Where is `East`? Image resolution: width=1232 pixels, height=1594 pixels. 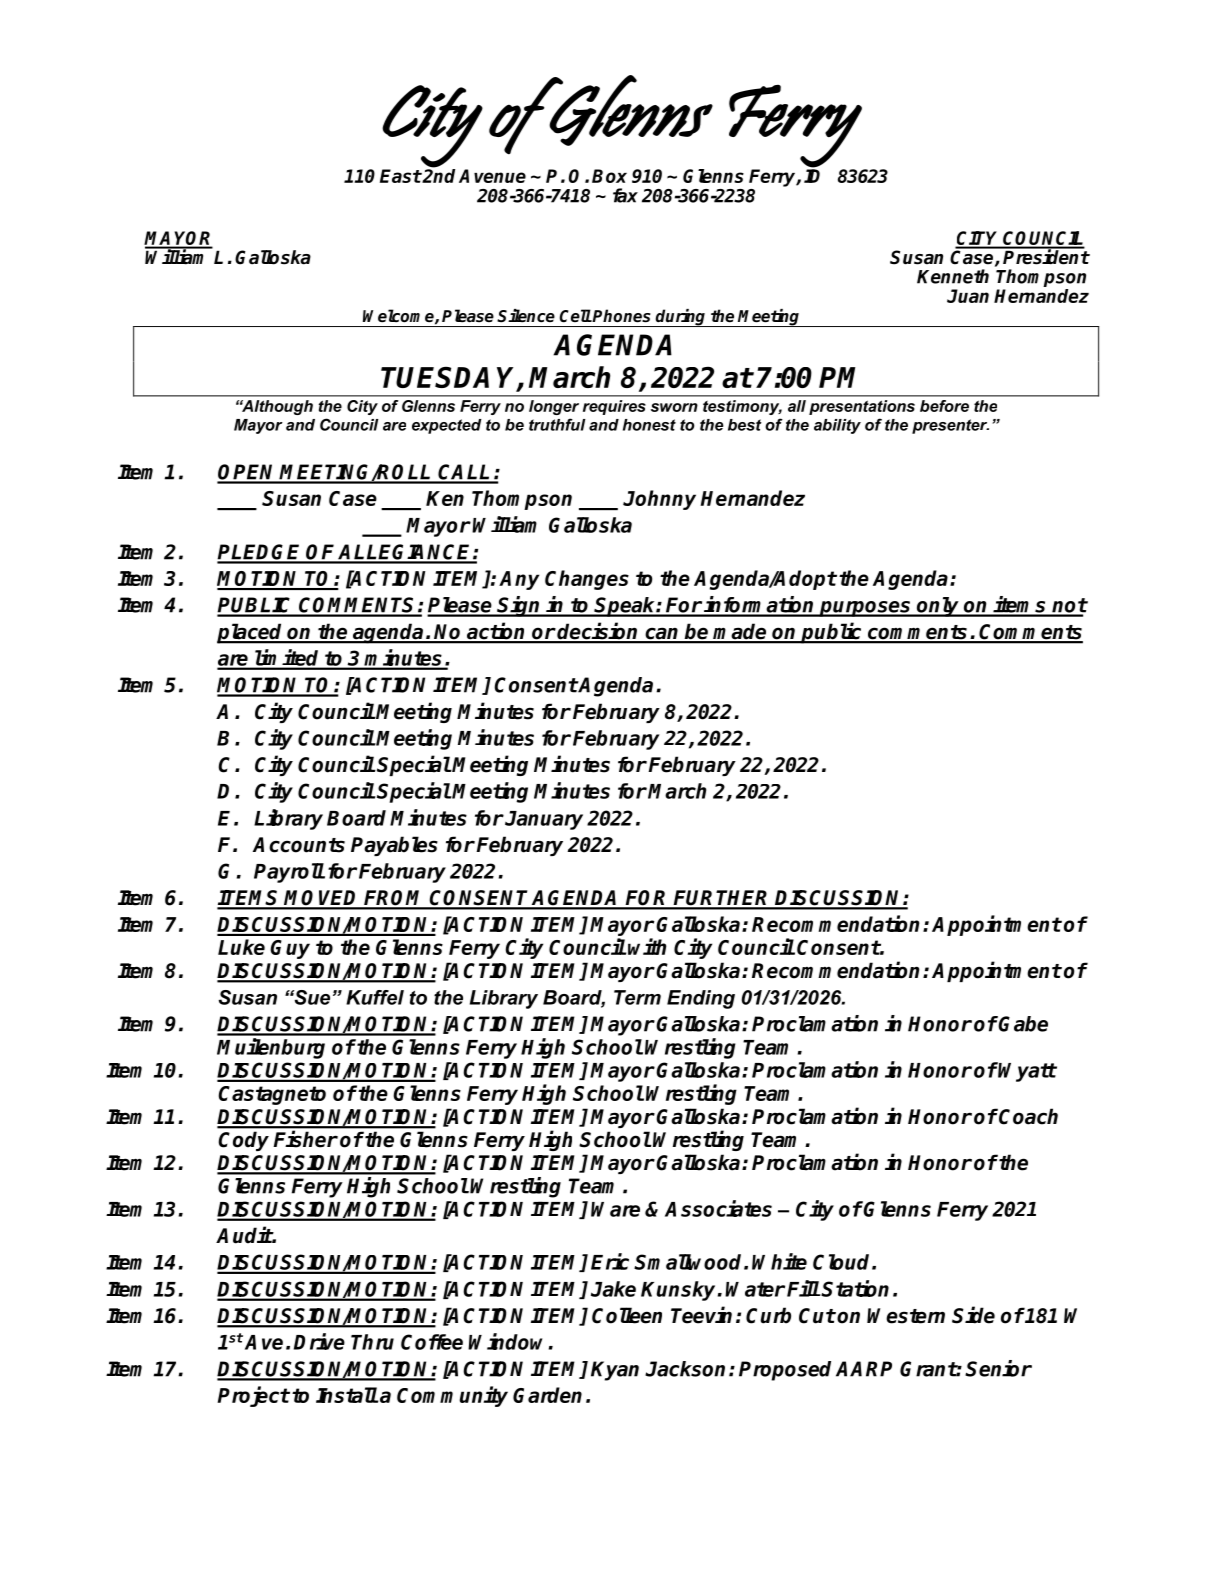
East is located at coordinates (401, 176).
